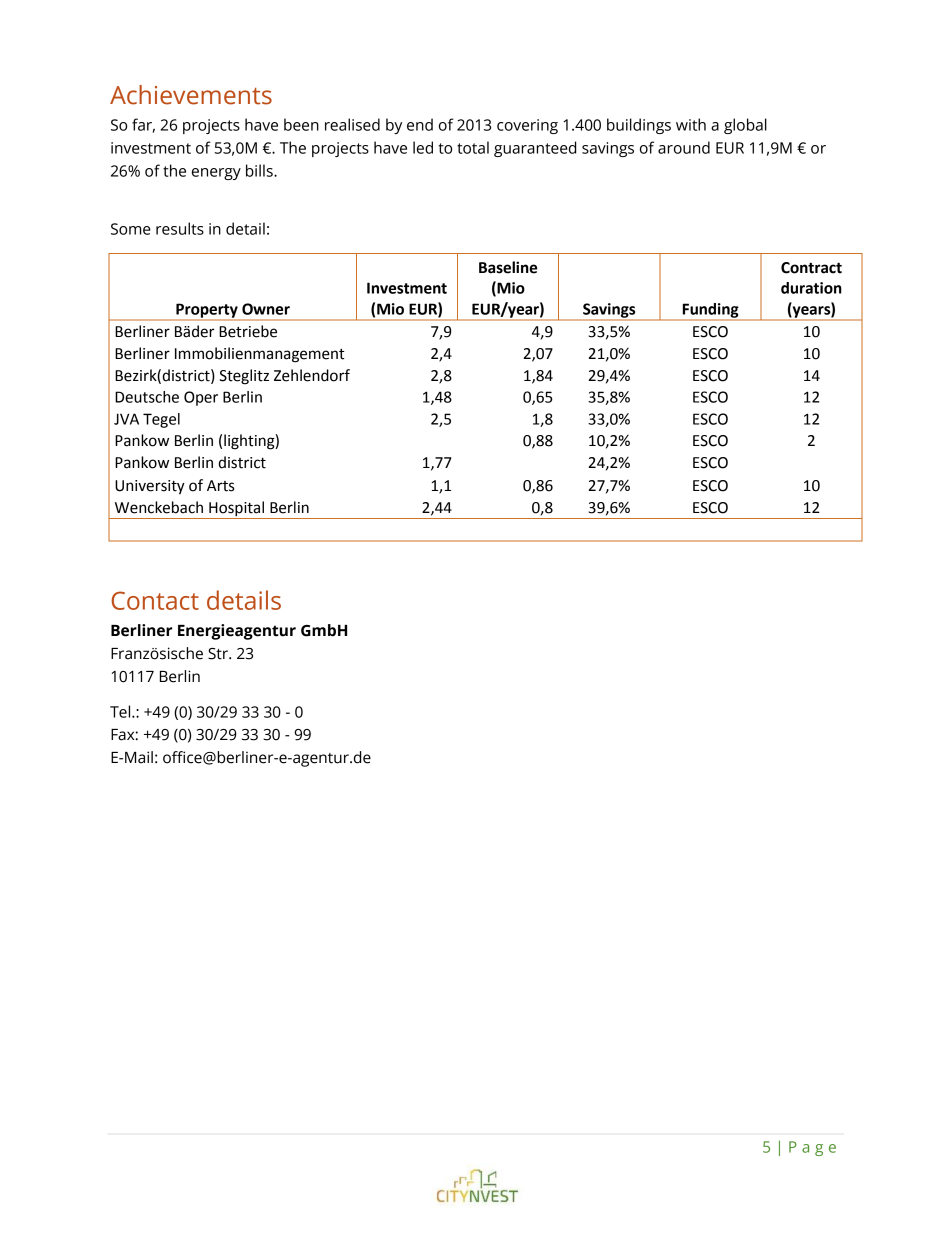  What do you see at coordinates (147, 397) in the screenshot?
I see `Deutsche` at bounding box center [147, 397].
